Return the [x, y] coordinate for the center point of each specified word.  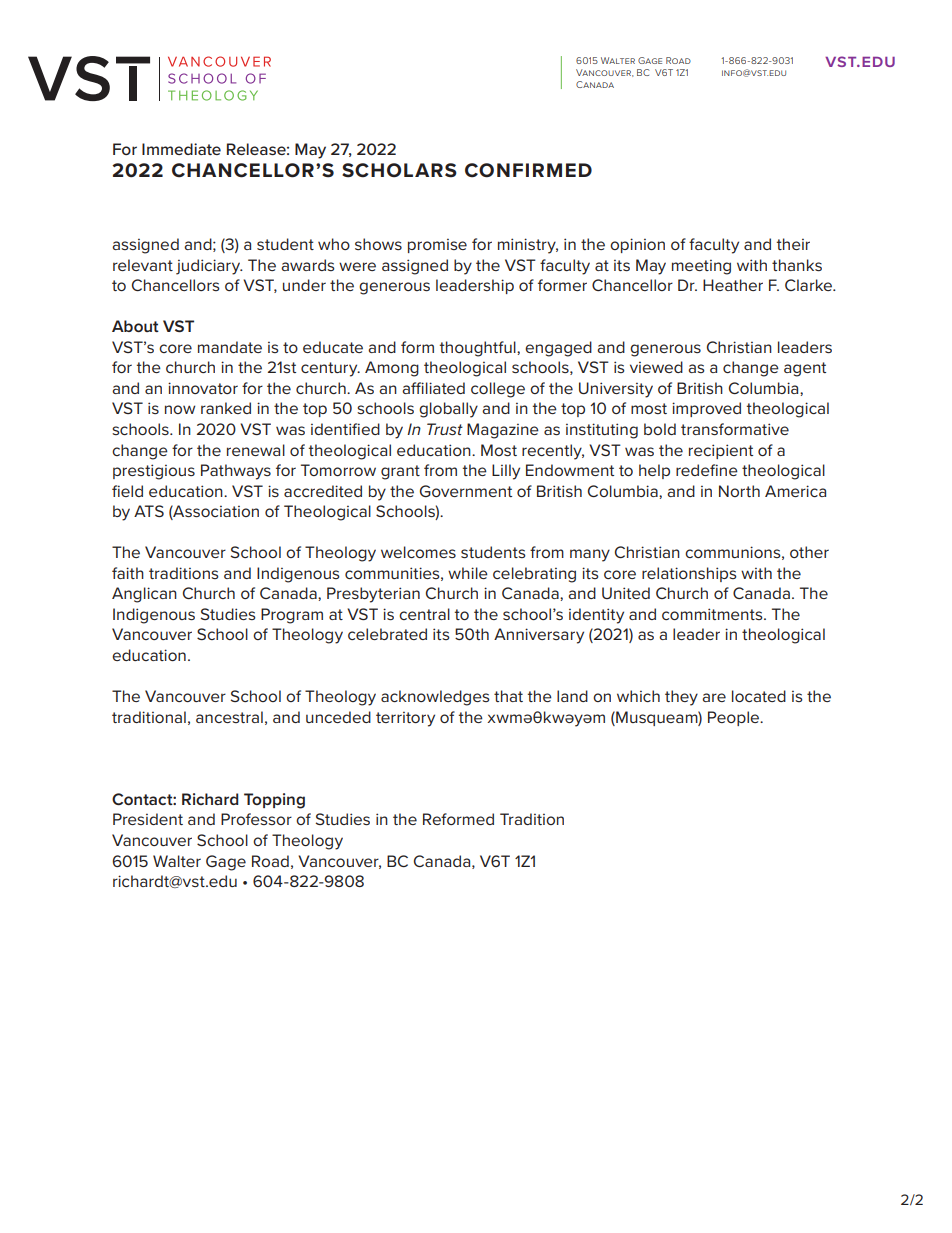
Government [466, 491]
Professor [256, 819]
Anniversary [539, 636]
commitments [713, 614]
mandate [230, 347]
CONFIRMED [528, 170]
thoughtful [478, 349]
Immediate [181, 149]
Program [292, 616]
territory [405, 719]
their [793, 244]
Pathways [236, 472]
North [739, 491]
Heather [733, 285]
